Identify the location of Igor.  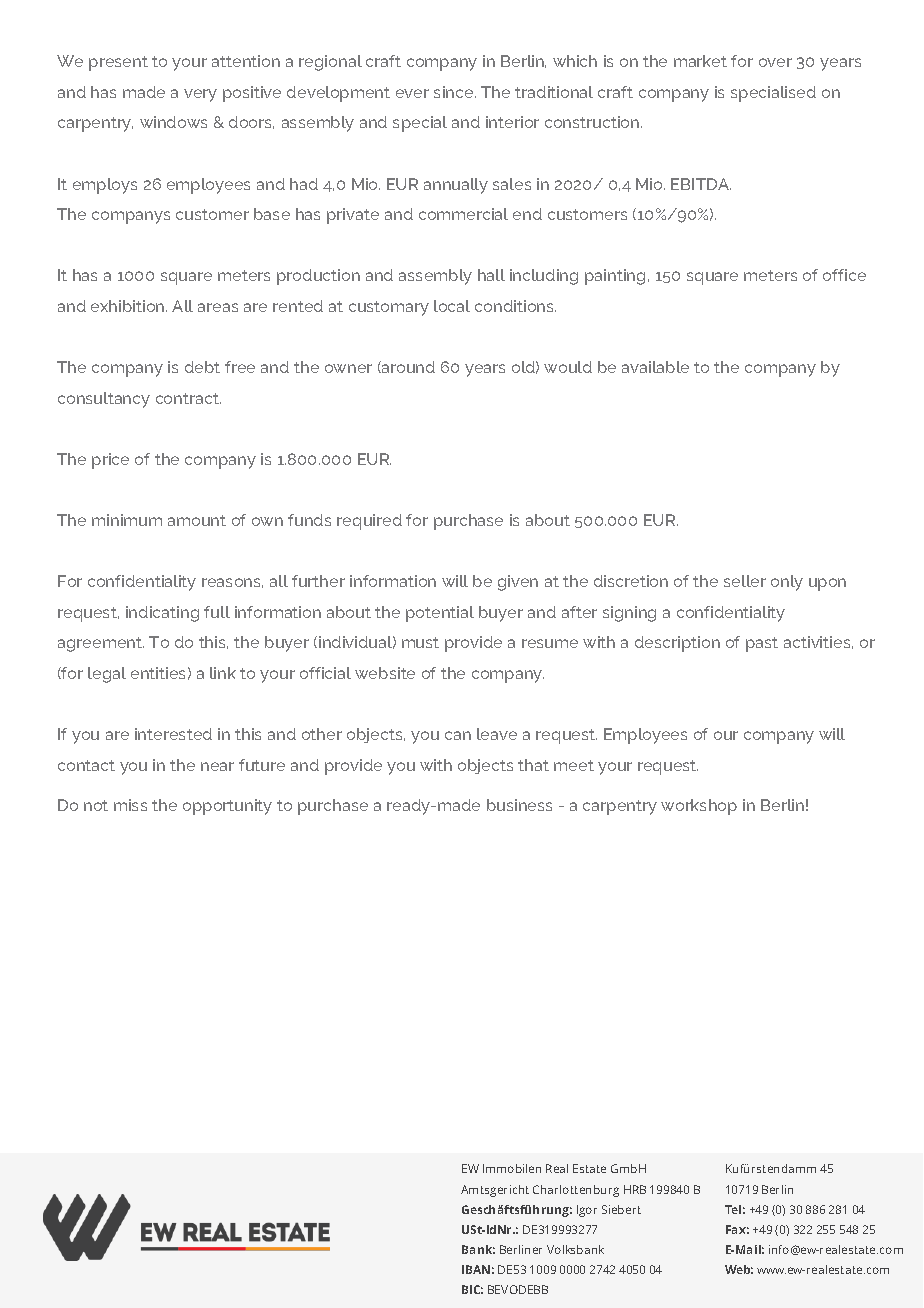
(587, 1211).
